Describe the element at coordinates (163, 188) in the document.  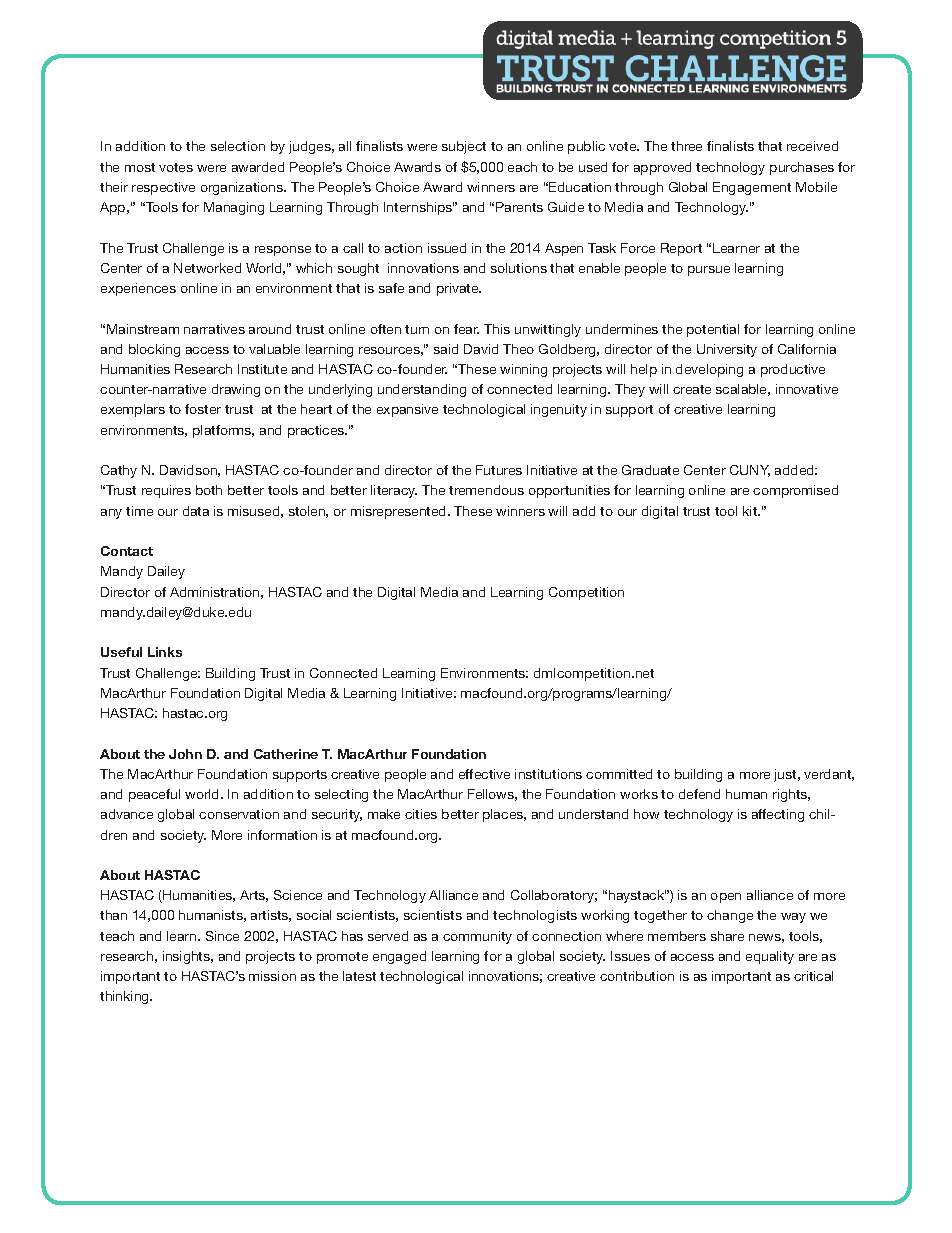
I see `respective` at that location.
